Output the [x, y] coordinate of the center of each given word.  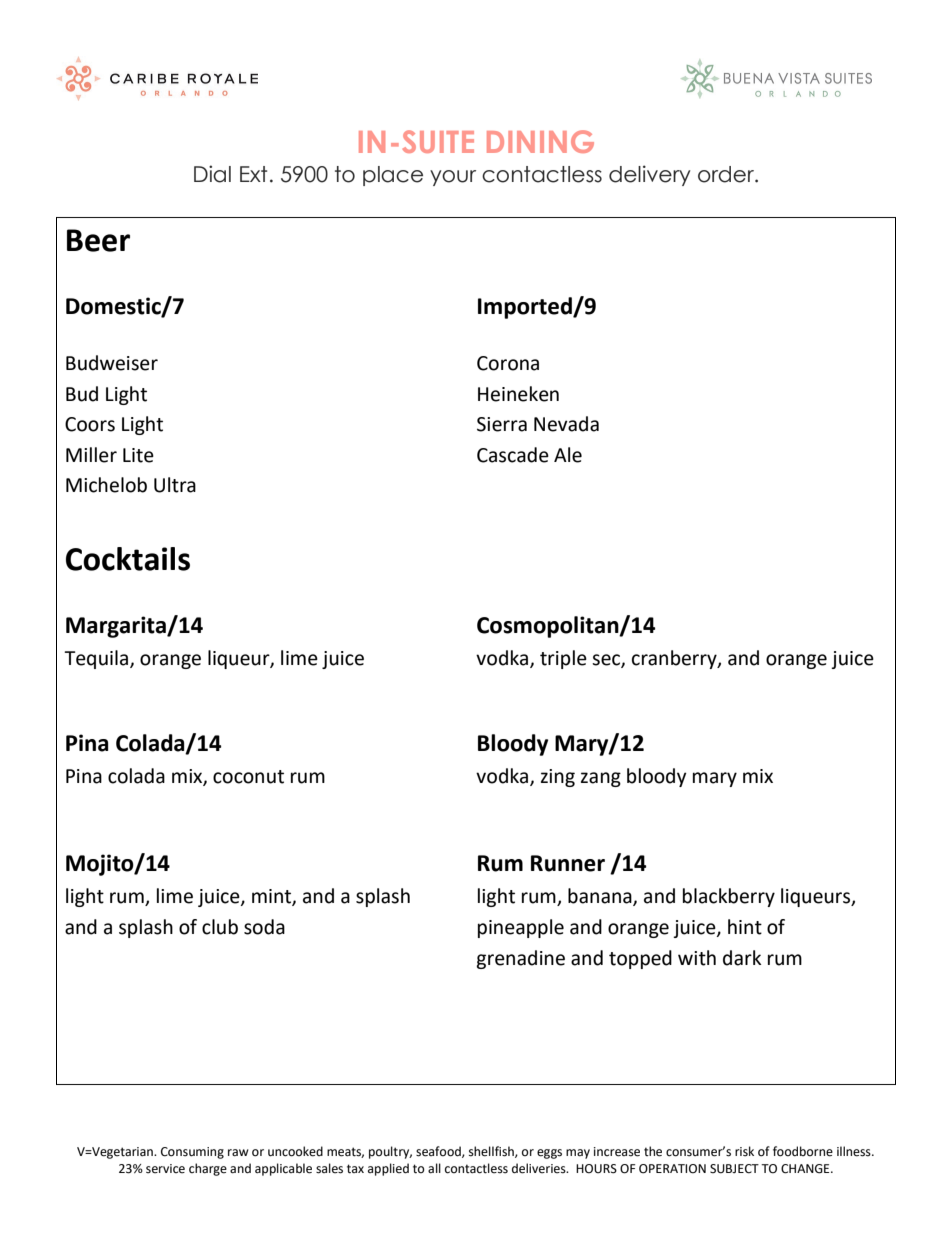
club [220, 927]
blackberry [729, 897]
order [727, 174]
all [434, 1168]
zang [601, 779]
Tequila [97, 659]
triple [563, 659]
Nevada [566, 424]
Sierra [502, 424]
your [453, 178]
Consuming [192, 1153]
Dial [212, 174]
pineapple [521, 928]
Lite [138, 455]
